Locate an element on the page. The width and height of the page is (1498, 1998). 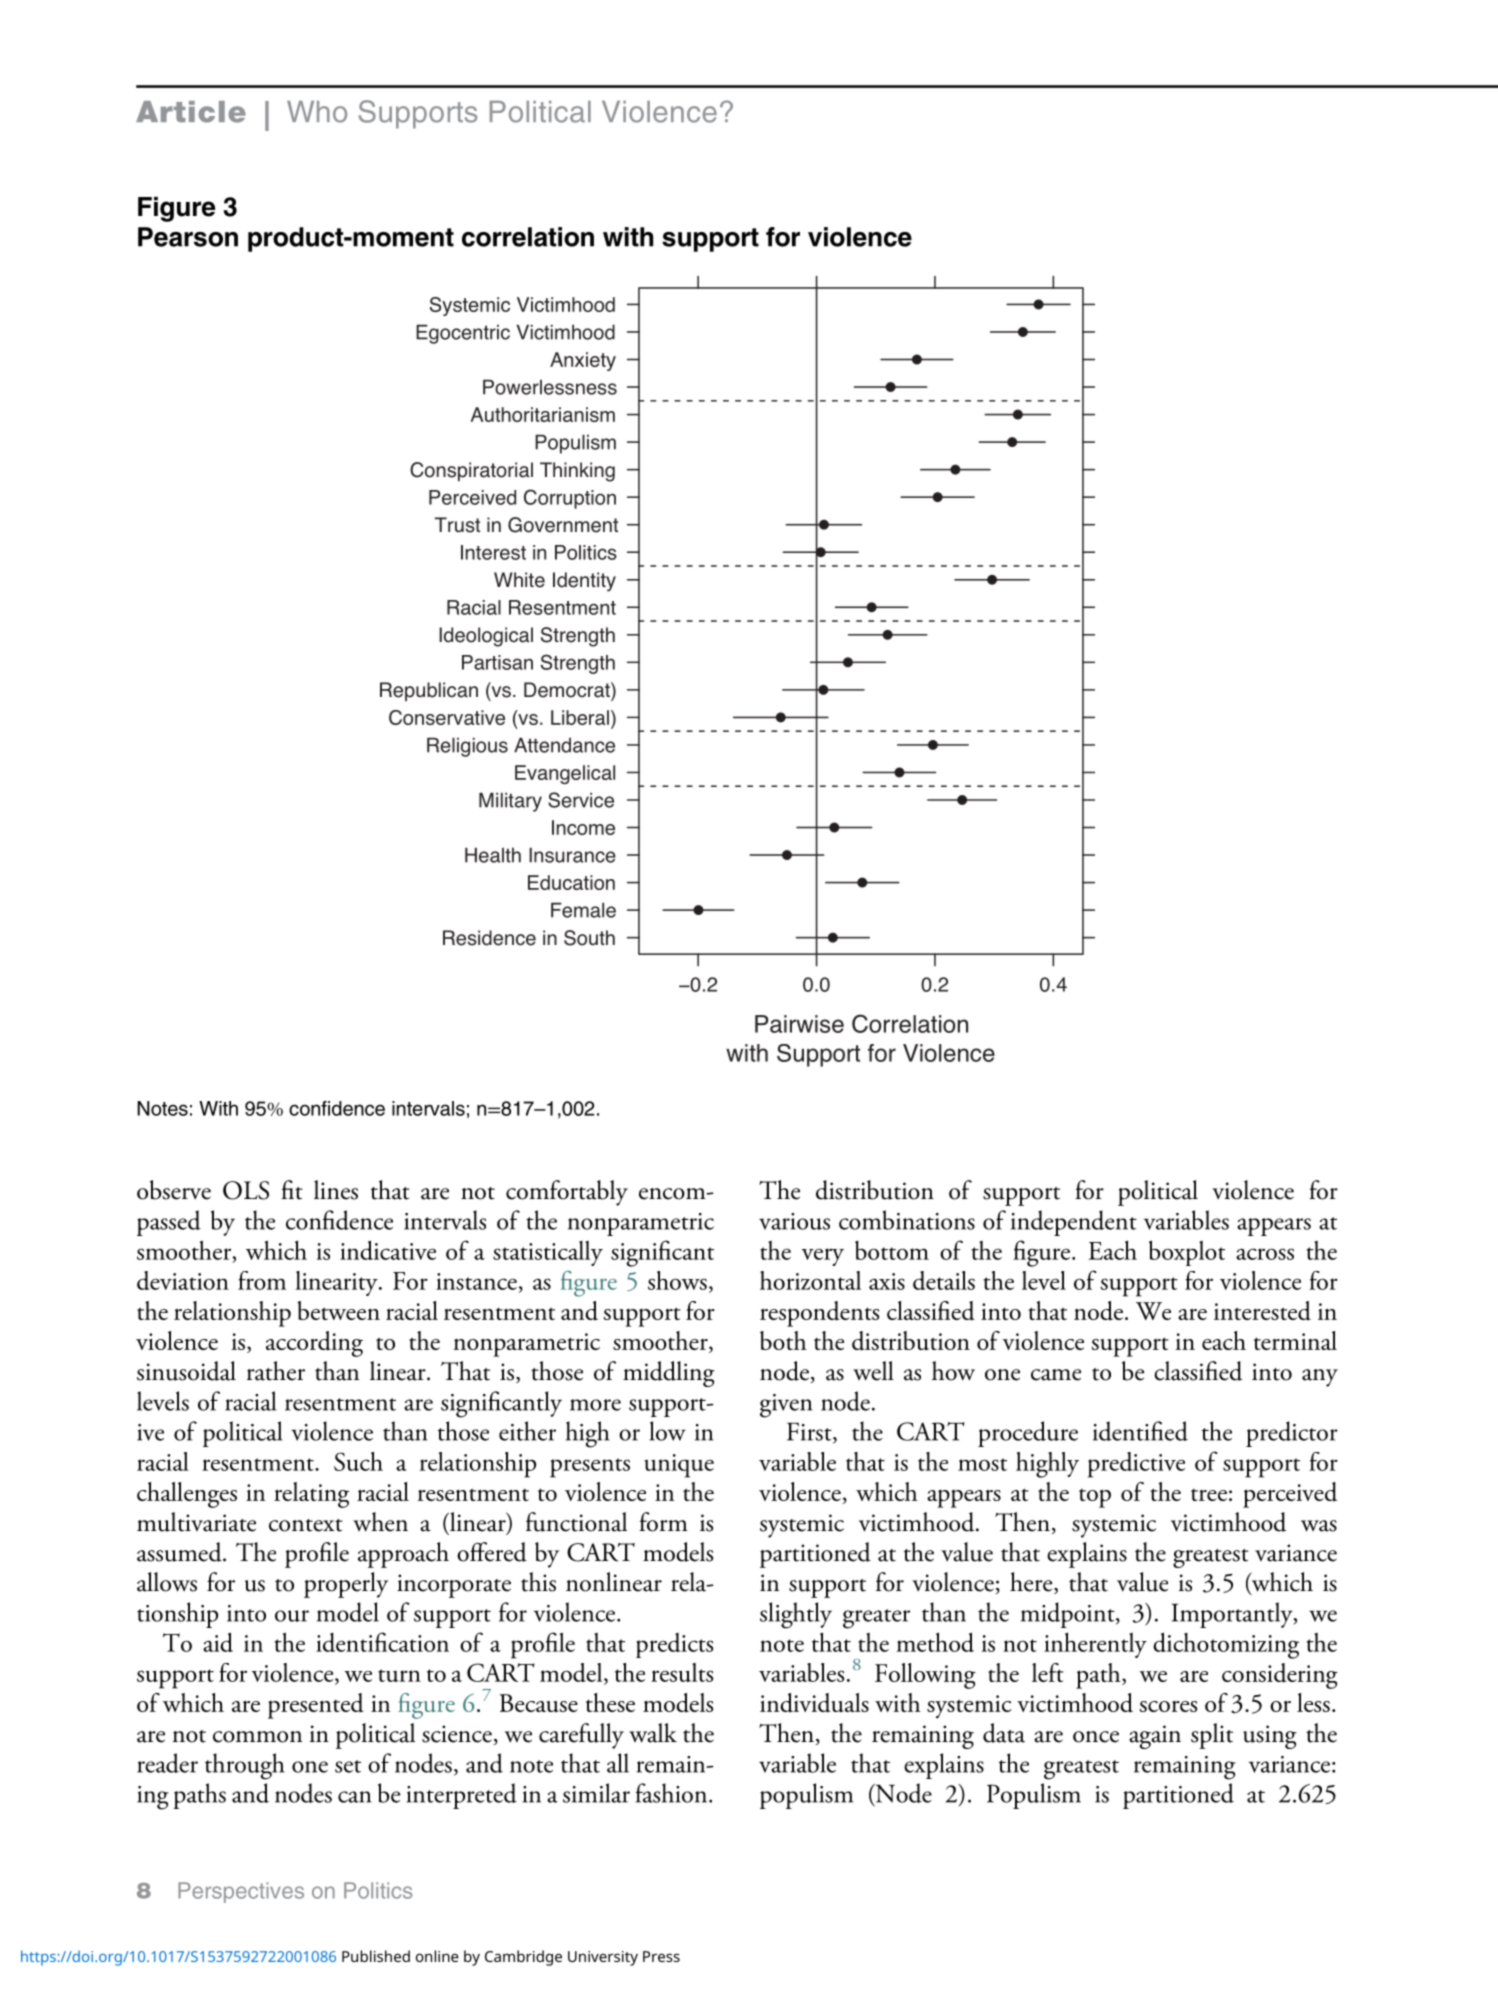
Anxiety is located at coordinates (583, 361).
